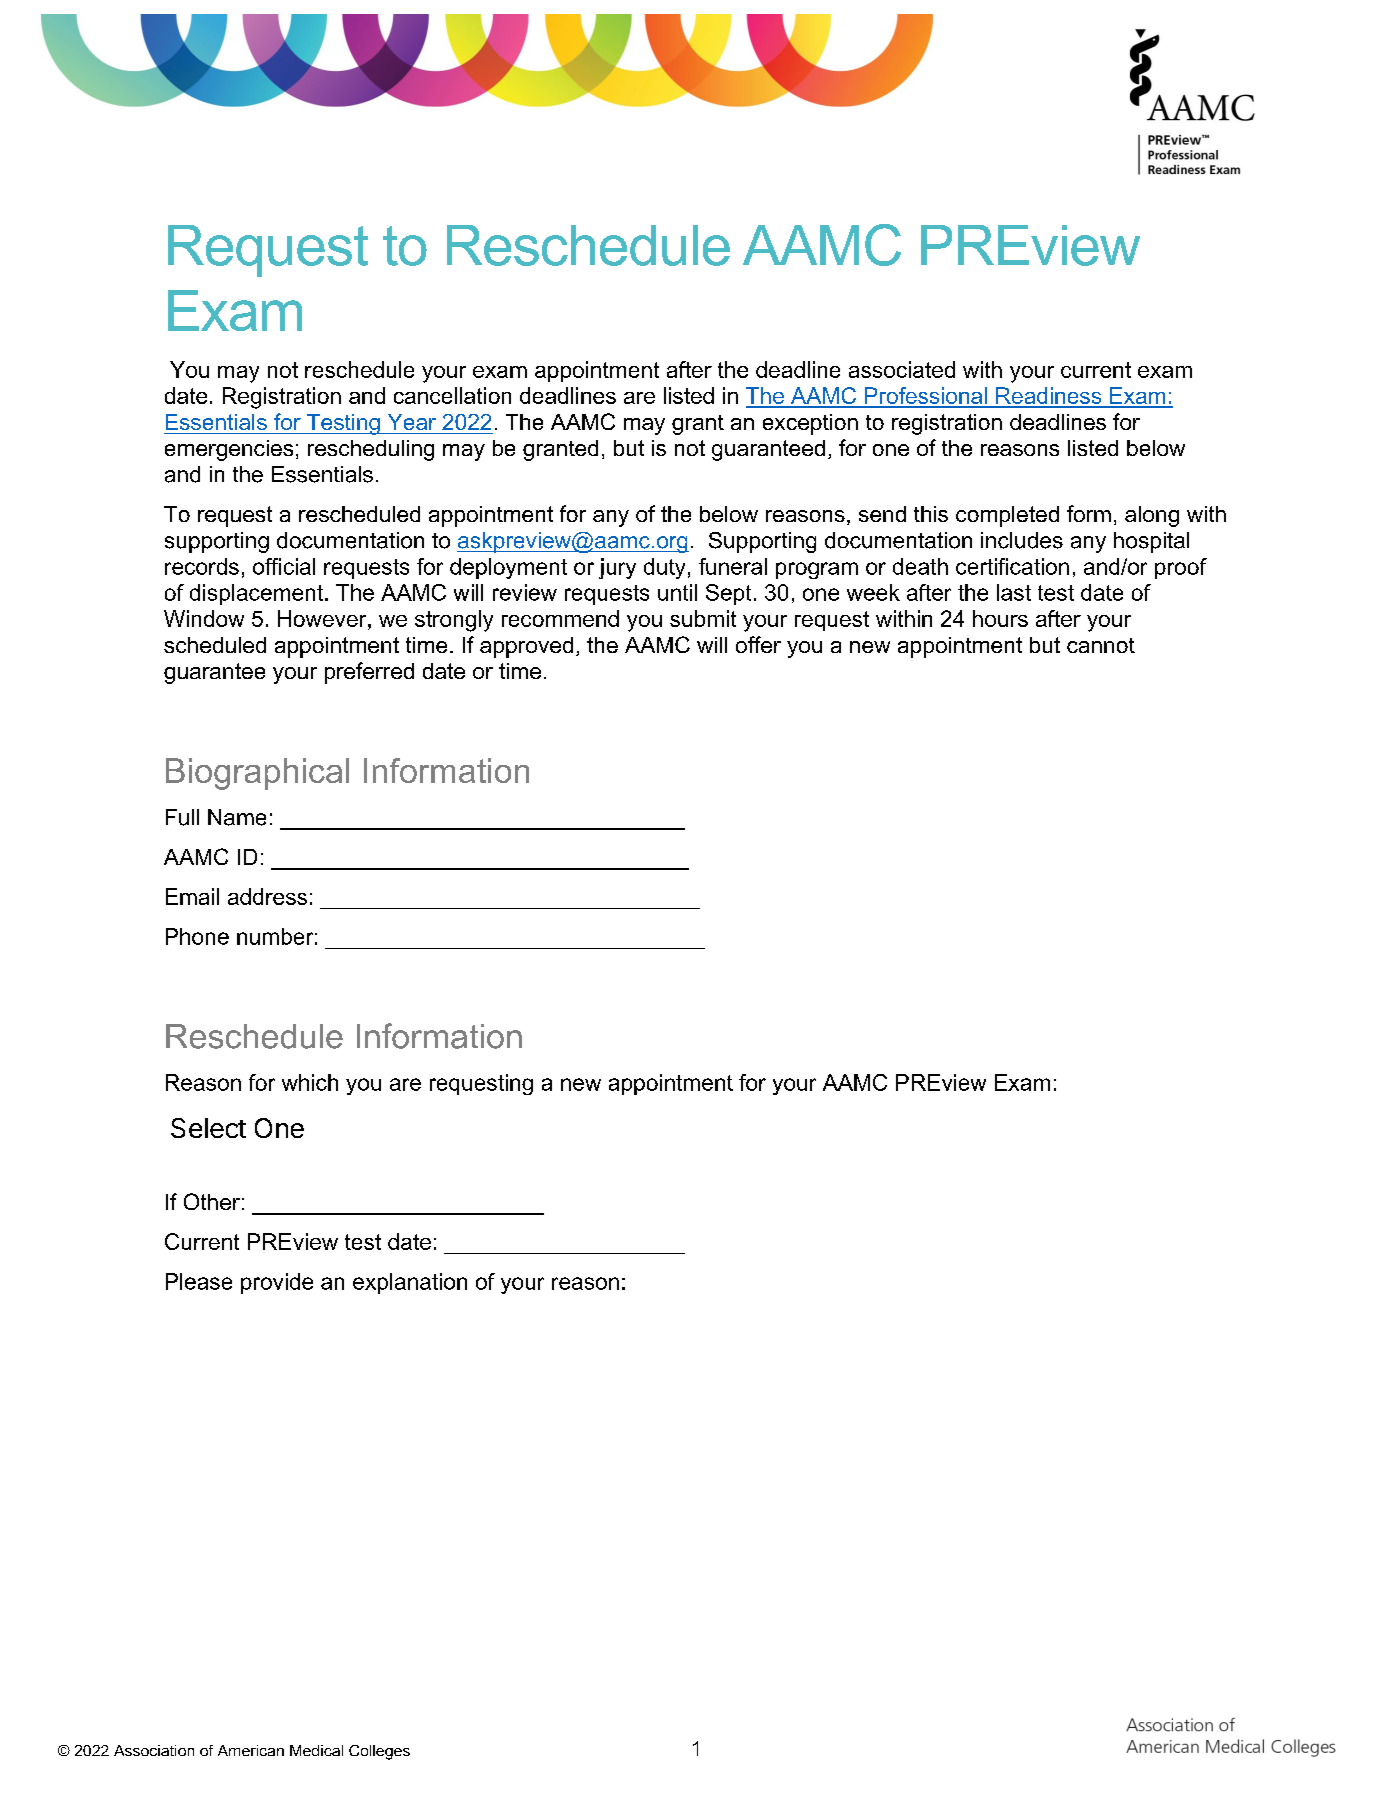 The image size is (1392, 1801). Describe the element at coordinates (379, 1752) in the image. I see `Colleges` at that location.
